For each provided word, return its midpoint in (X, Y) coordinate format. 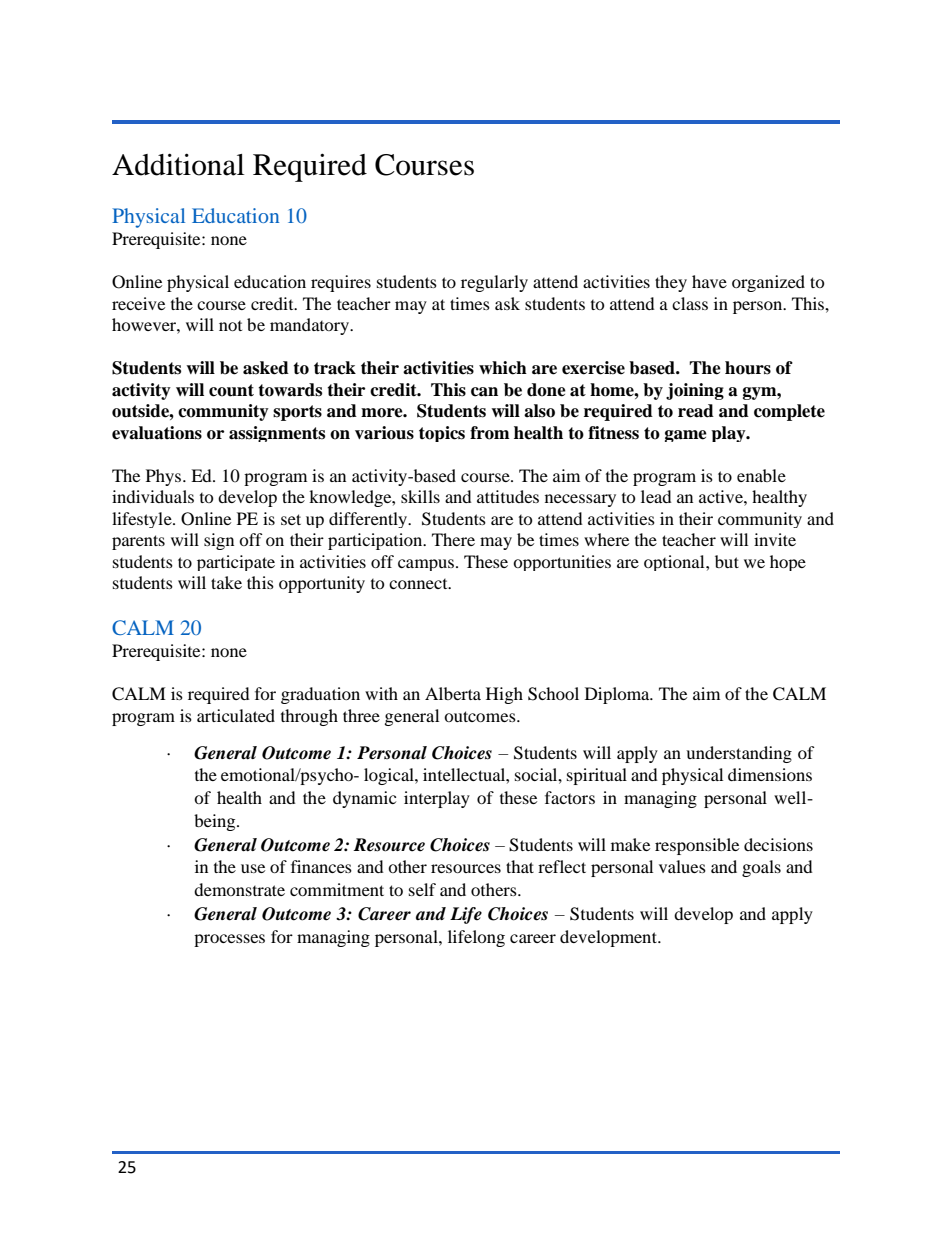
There (453, 539)
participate (236, 563)
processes (229, 940)
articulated (236, 715)
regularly (494, 283)
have (709, 281)
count (231, 390)
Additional (178, 164)
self (422, 889)
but (727, 561)
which (503, 368)
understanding (739, 754)
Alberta (453, 693)
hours (748, 368)
